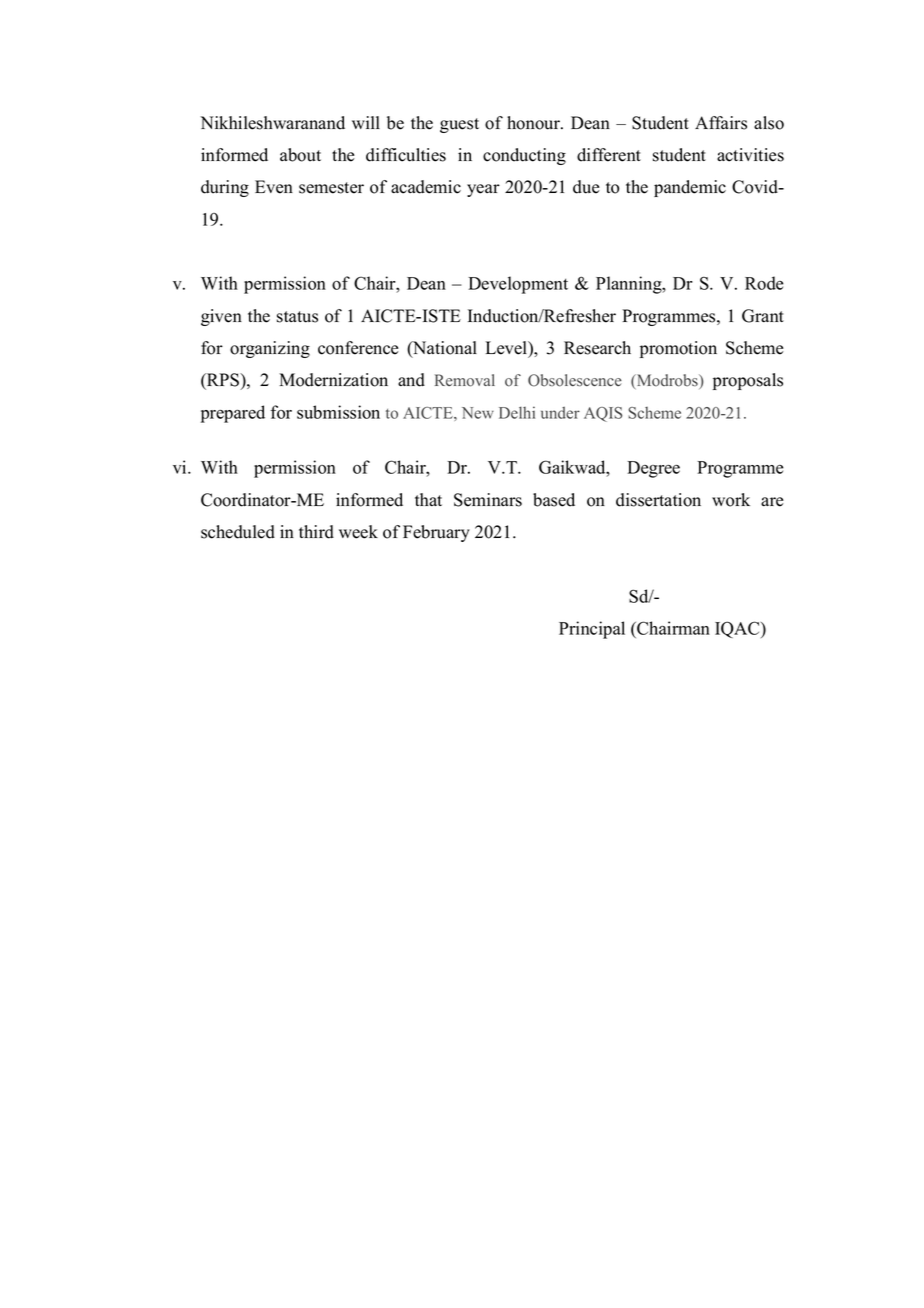  What do you see at coordinates (721, 123) in the screenshot?
I see `Affairs` at bounding box center [721, 123].
